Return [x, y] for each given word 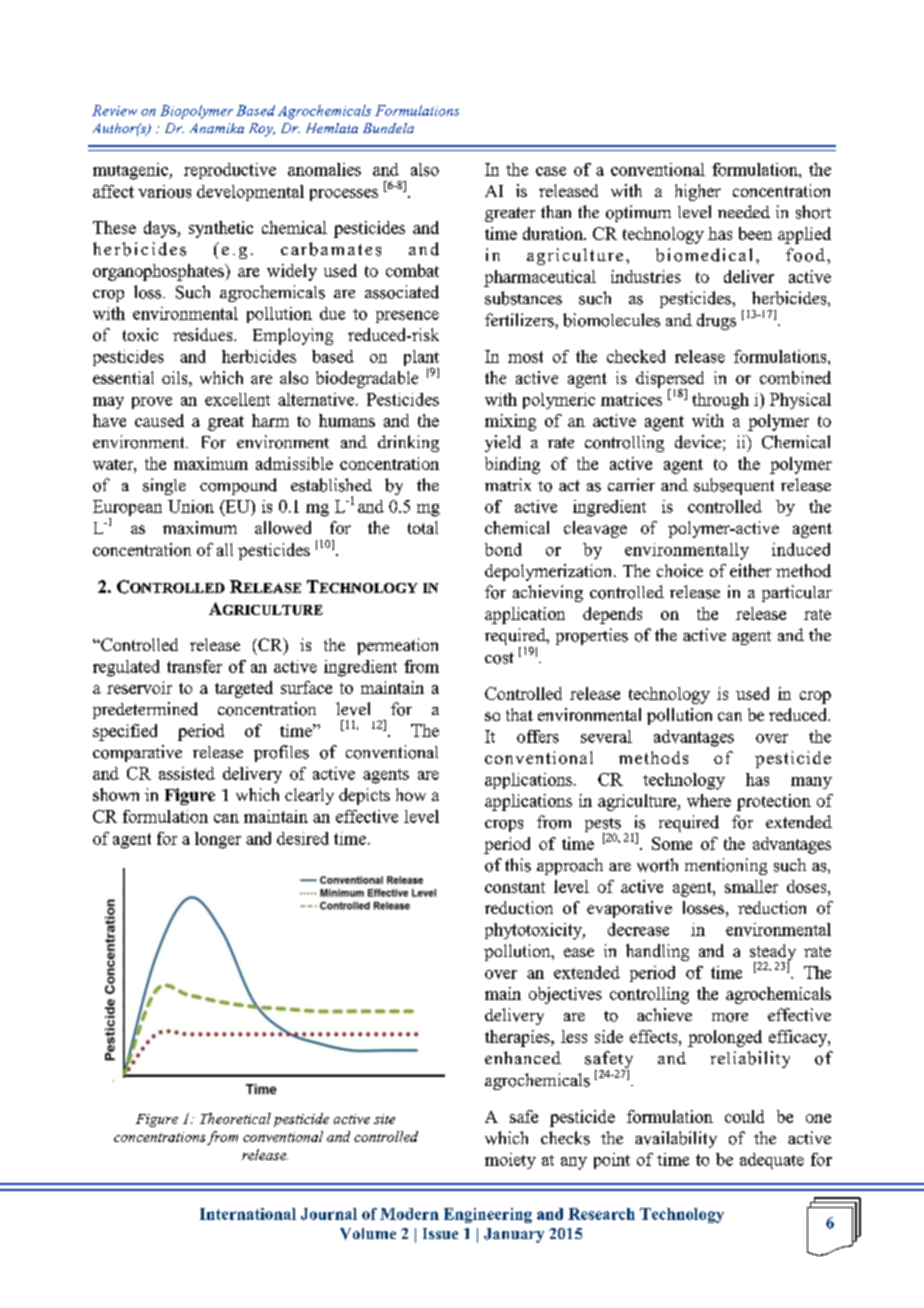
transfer [194, 666]
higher [698, 192]
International [248, 1214]
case [551, 171]
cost [499, 658]
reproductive [230, 171]
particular [797, 593]
